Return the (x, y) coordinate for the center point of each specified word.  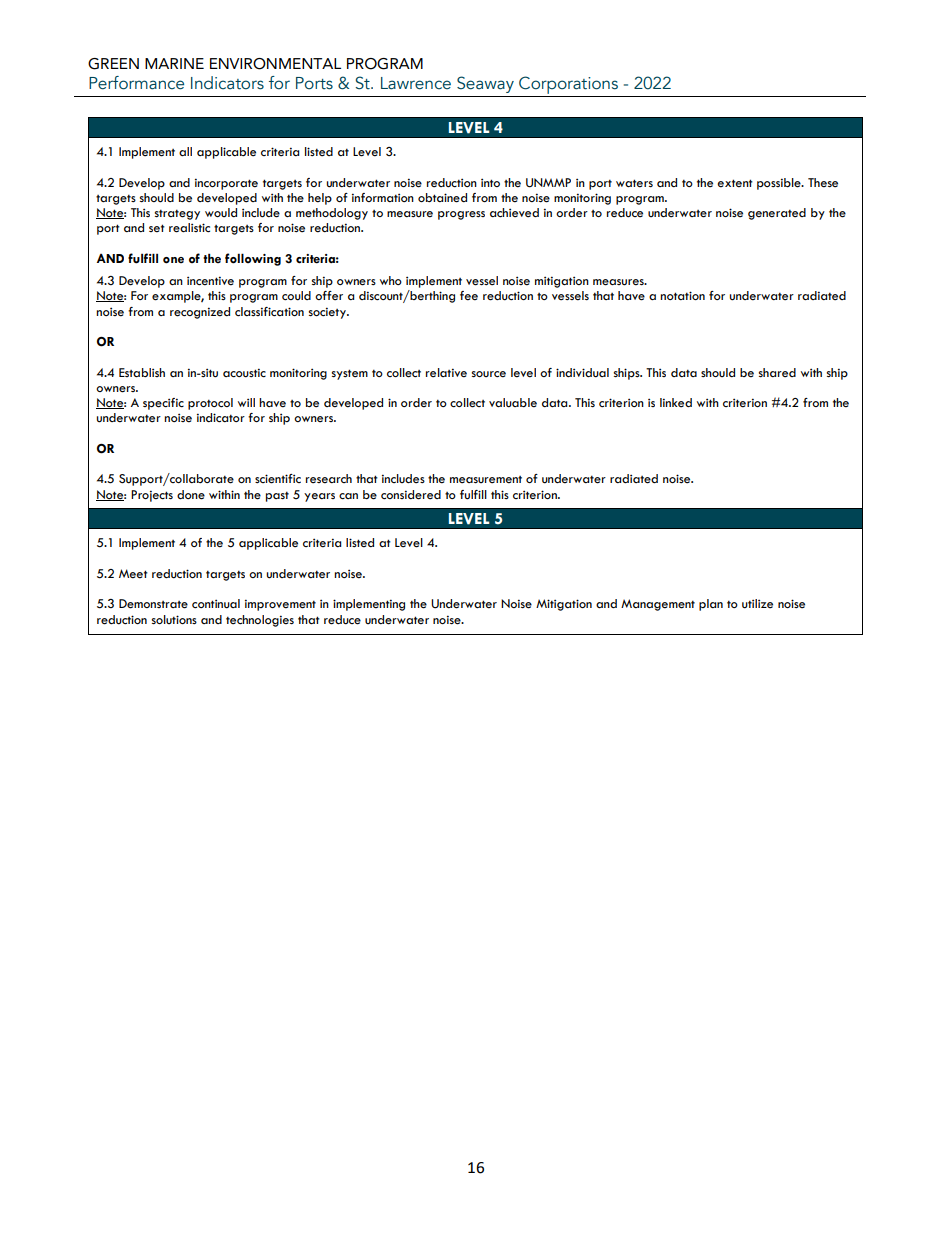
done (191, 495)
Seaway (485, 84)
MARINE (174, 63)
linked (676, 403)
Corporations (568, 86)
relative (446, 373)
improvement (280, 605)
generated (777, 214)
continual (216, 604)
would (221, 212)
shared (777, 373)
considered (411, 495)
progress (461, 215)
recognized (200, 313)
